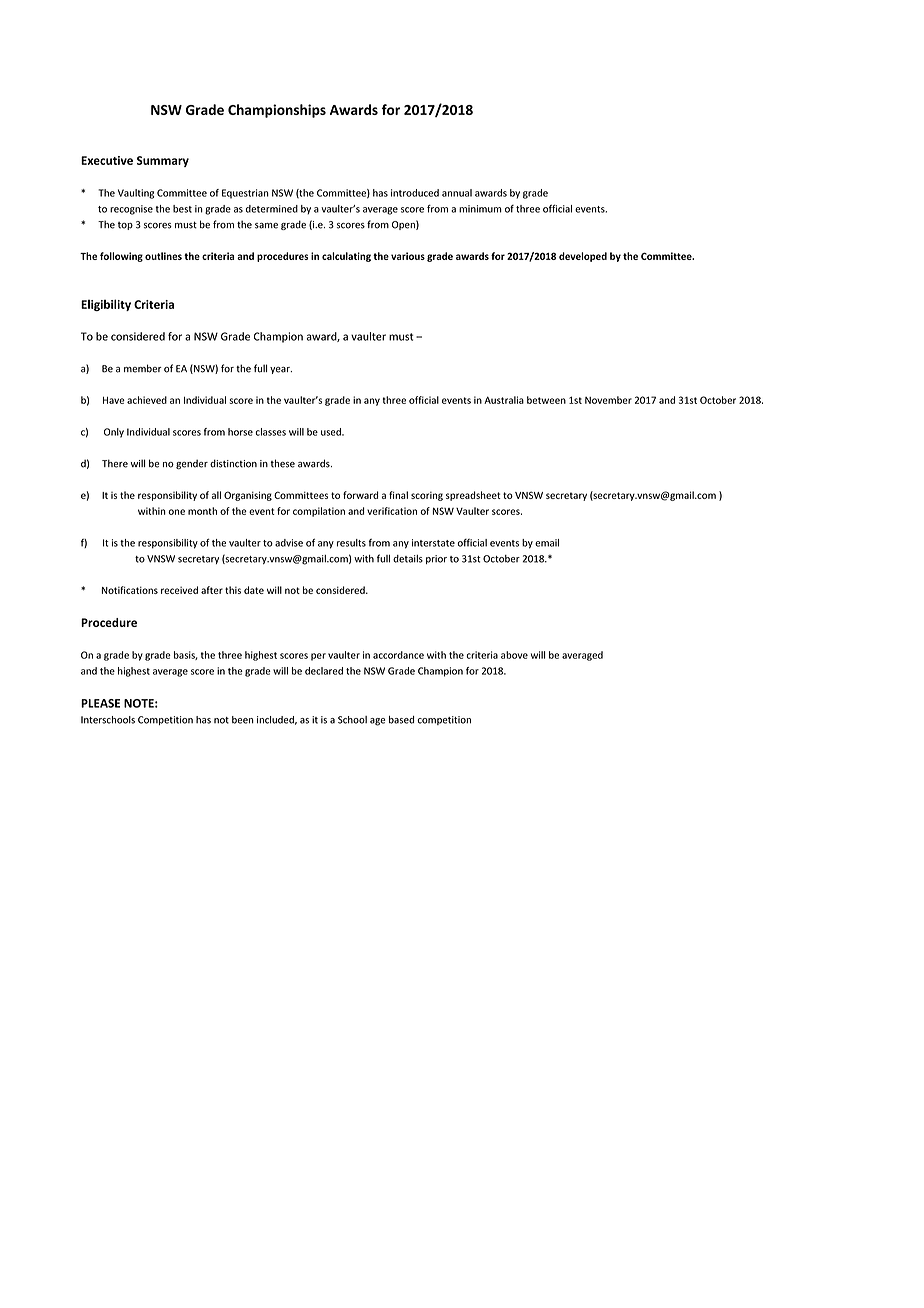  What do you see at coordinates (473, 496) in the screenshot?
I see `spreadsheet` at bounding box center [473, 496].
